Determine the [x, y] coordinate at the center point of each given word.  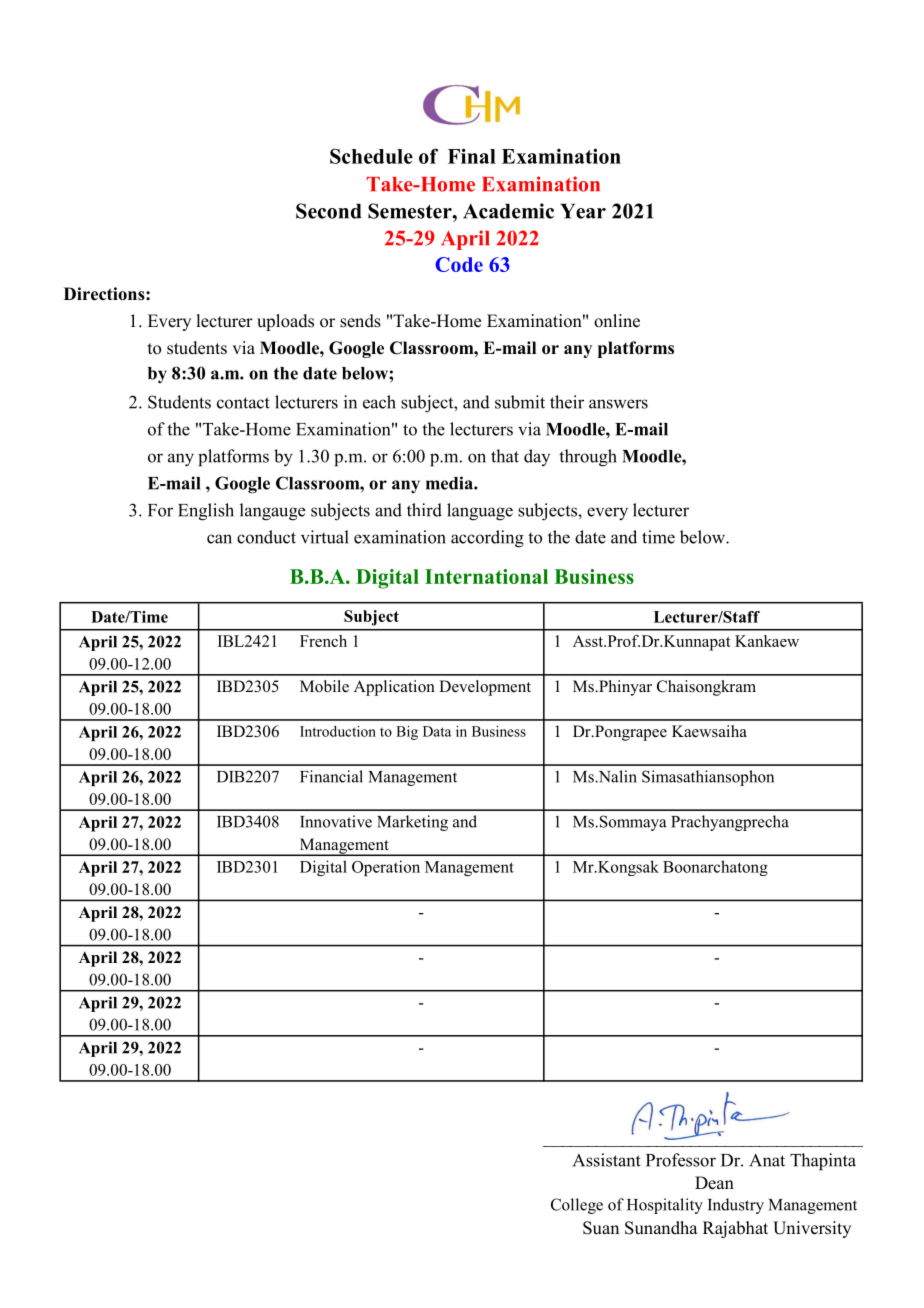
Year [583, 211]
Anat [767, 1160]
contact [243, 403]
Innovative [336, 821]
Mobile [324, 686]
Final [472, 156]
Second [329, 211]
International [486, 576]
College [577, 1206]
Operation [386, 868]
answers [618, 404]
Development [485, 688]
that [505, 456]
